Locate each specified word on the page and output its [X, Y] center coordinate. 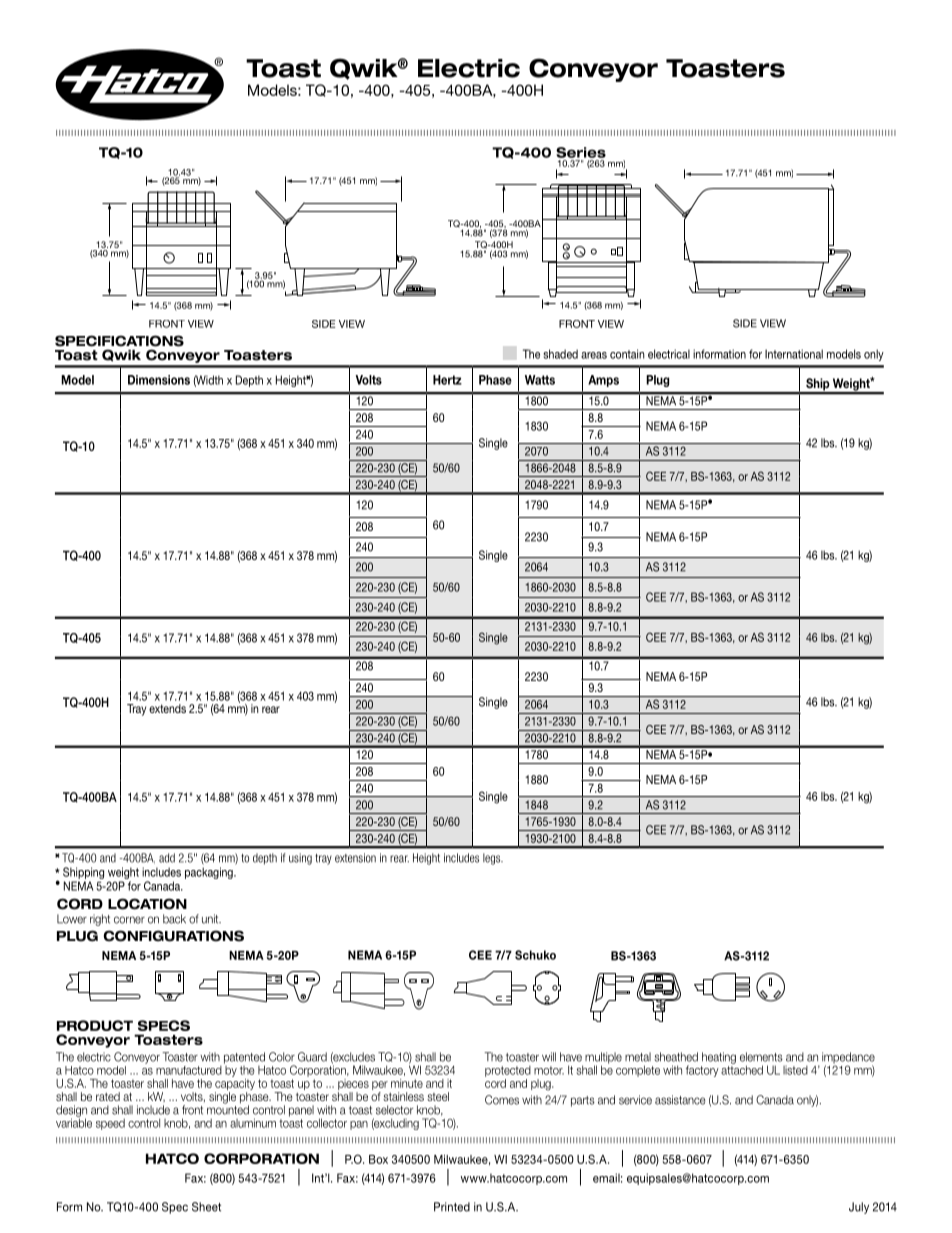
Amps [603, 381]
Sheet [206, 1207]
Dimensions [159, 380]
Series [581, 152]
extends [167, 708]
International [794, 354]
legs [493, 859]
